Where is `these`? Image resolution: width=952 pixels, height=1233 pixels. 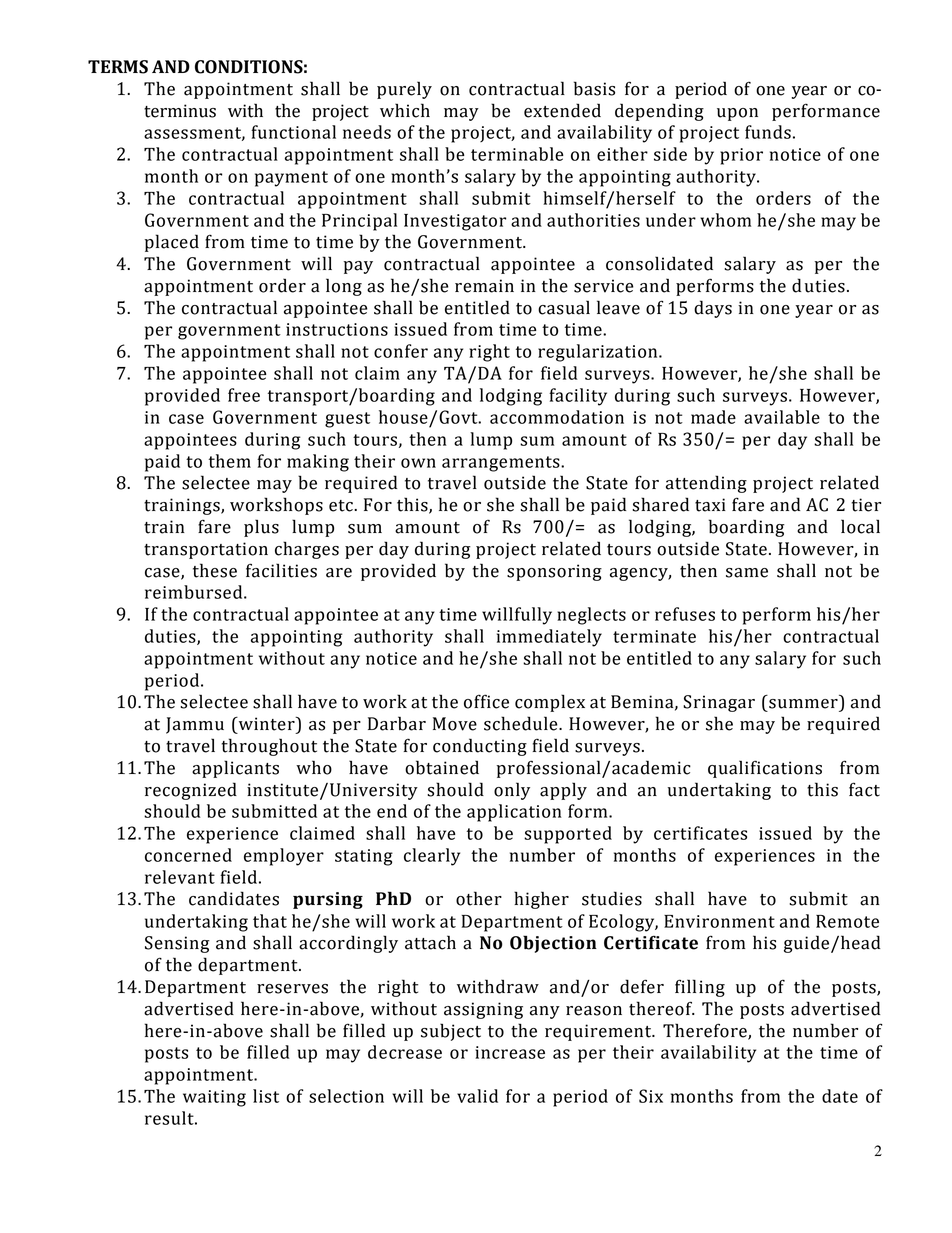 these is located at coordinates (215, 570).
